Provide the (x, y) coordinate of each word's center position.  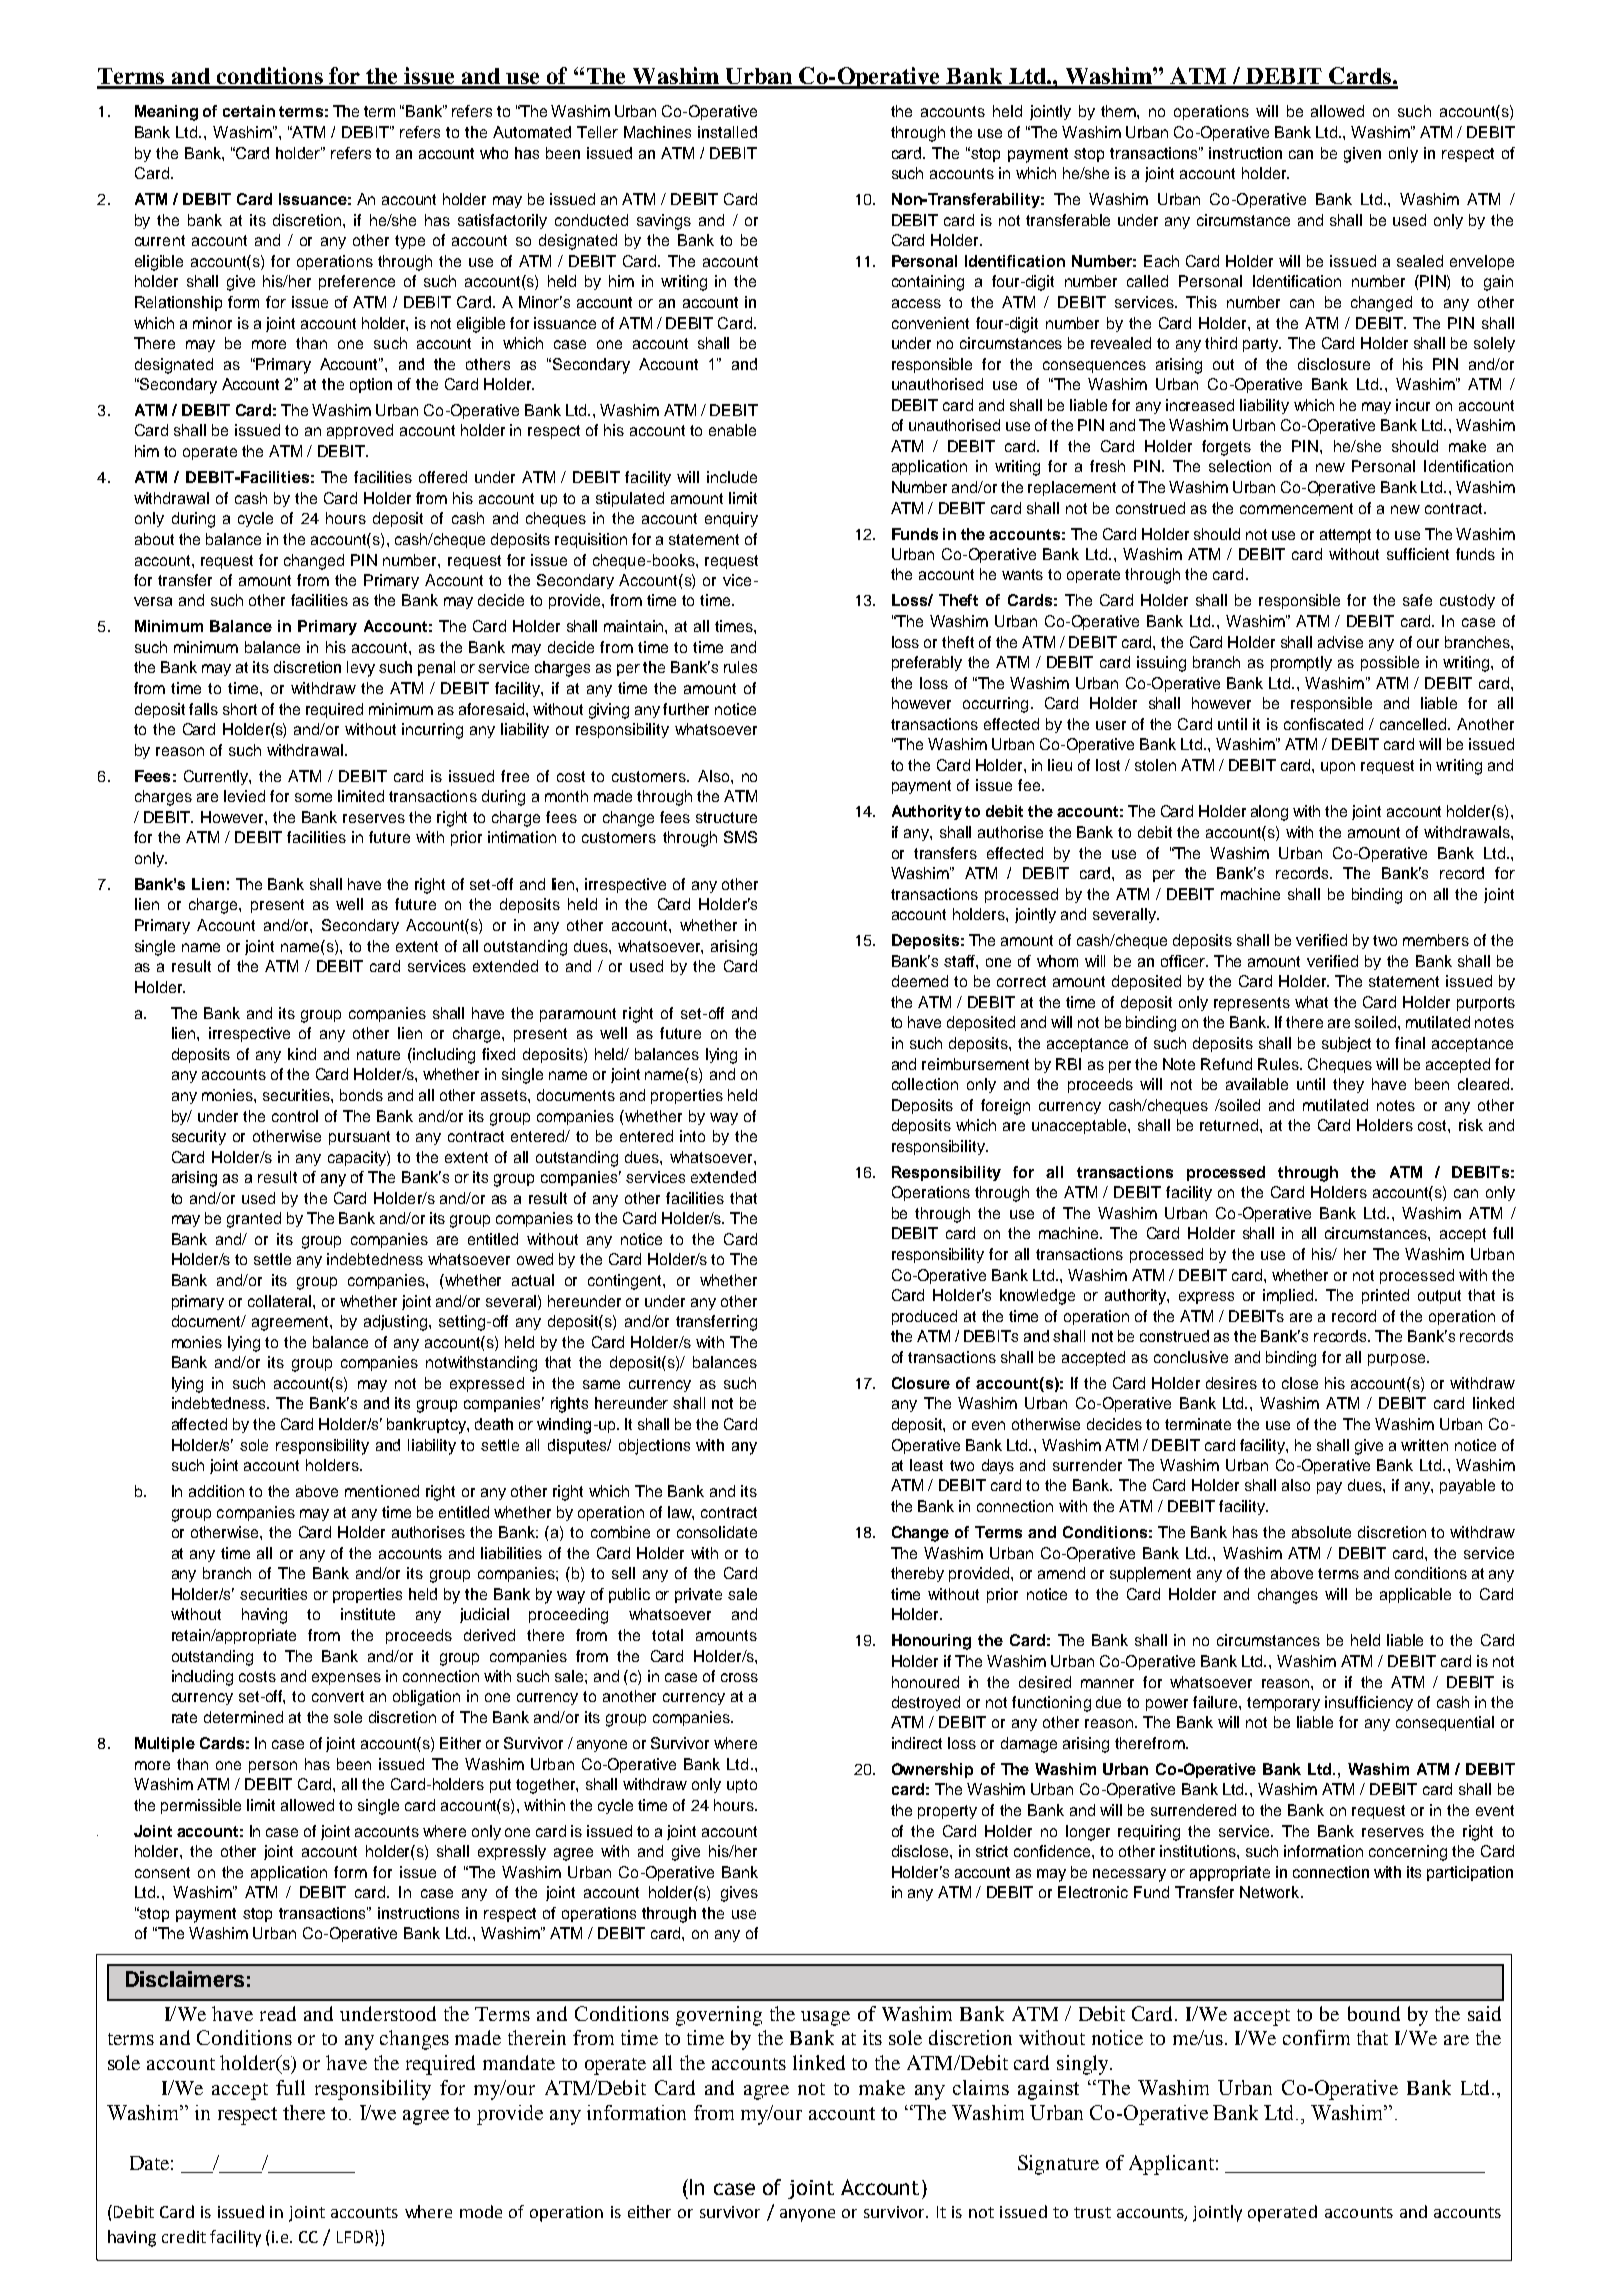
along (1269, 813)
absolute (1321, 1532)
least (926, 1465)
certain (249, 111)
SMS (740, 837)
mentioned (382, 1491)
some (313, 797)
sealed (1420, 261)
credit (184, 2236)
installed (727, 132)
